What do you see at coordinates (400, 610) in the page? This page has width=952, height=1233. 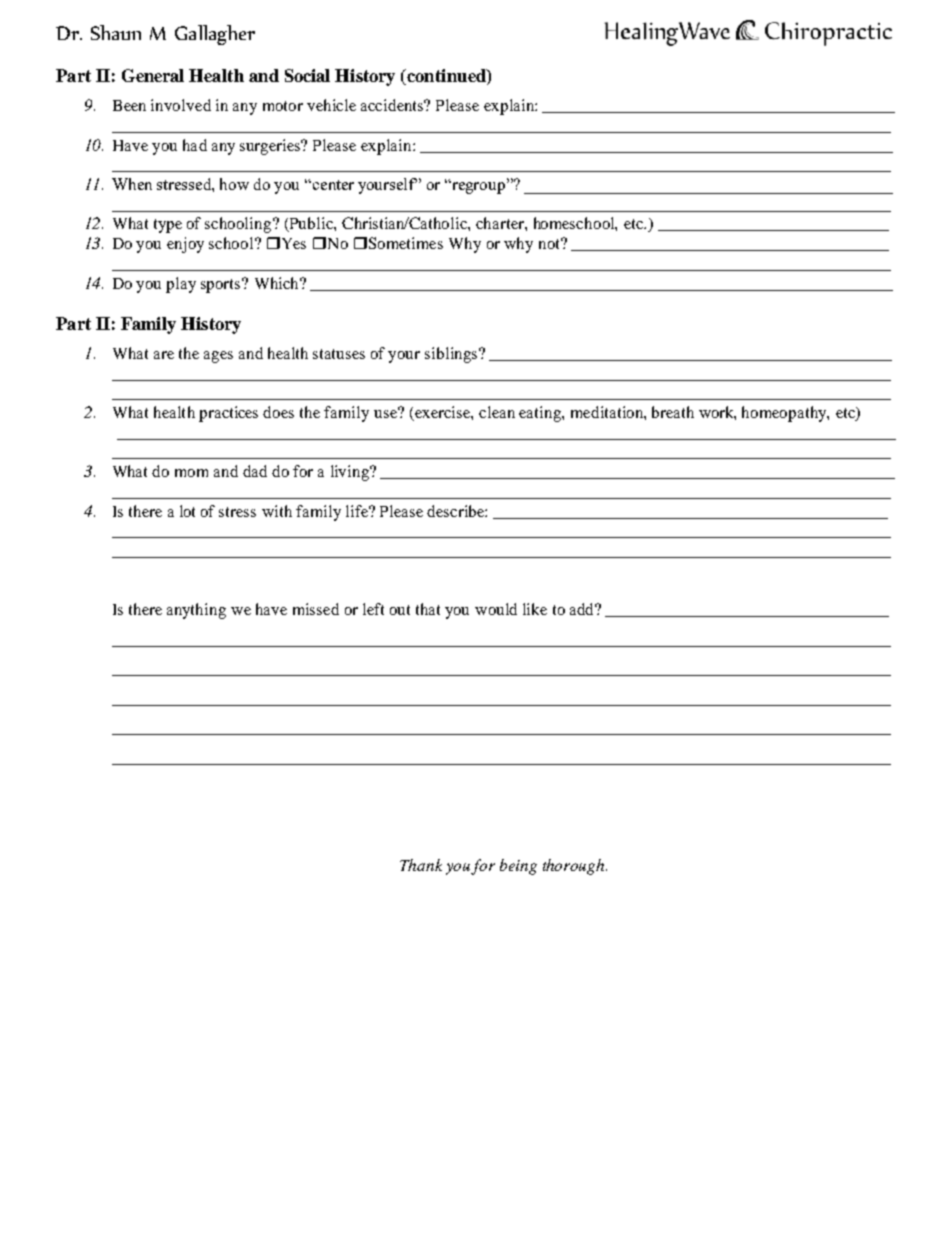 I see `out` at bounding box center [400, 610].
